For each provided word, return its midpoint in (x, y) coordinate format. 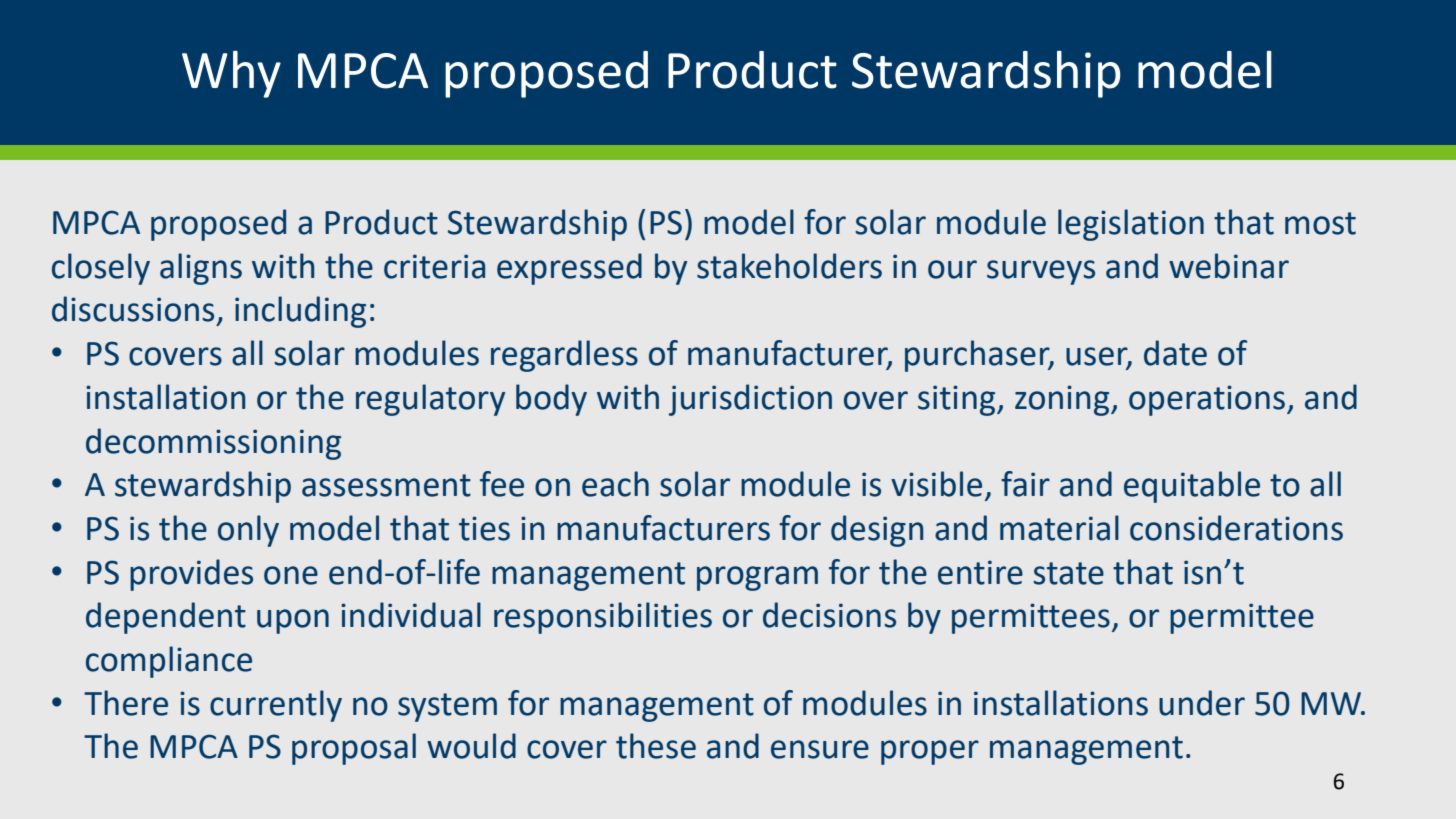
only (248, 531)
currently (276, 706)
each (615, 484)
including (300, 312)
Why (231, 74)
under (1202, 703)
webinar (1229, 266)
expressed (569, 269)
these (656, 746)
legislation (1131, 225)
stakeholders (789, 266)
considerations (1236, 528)
